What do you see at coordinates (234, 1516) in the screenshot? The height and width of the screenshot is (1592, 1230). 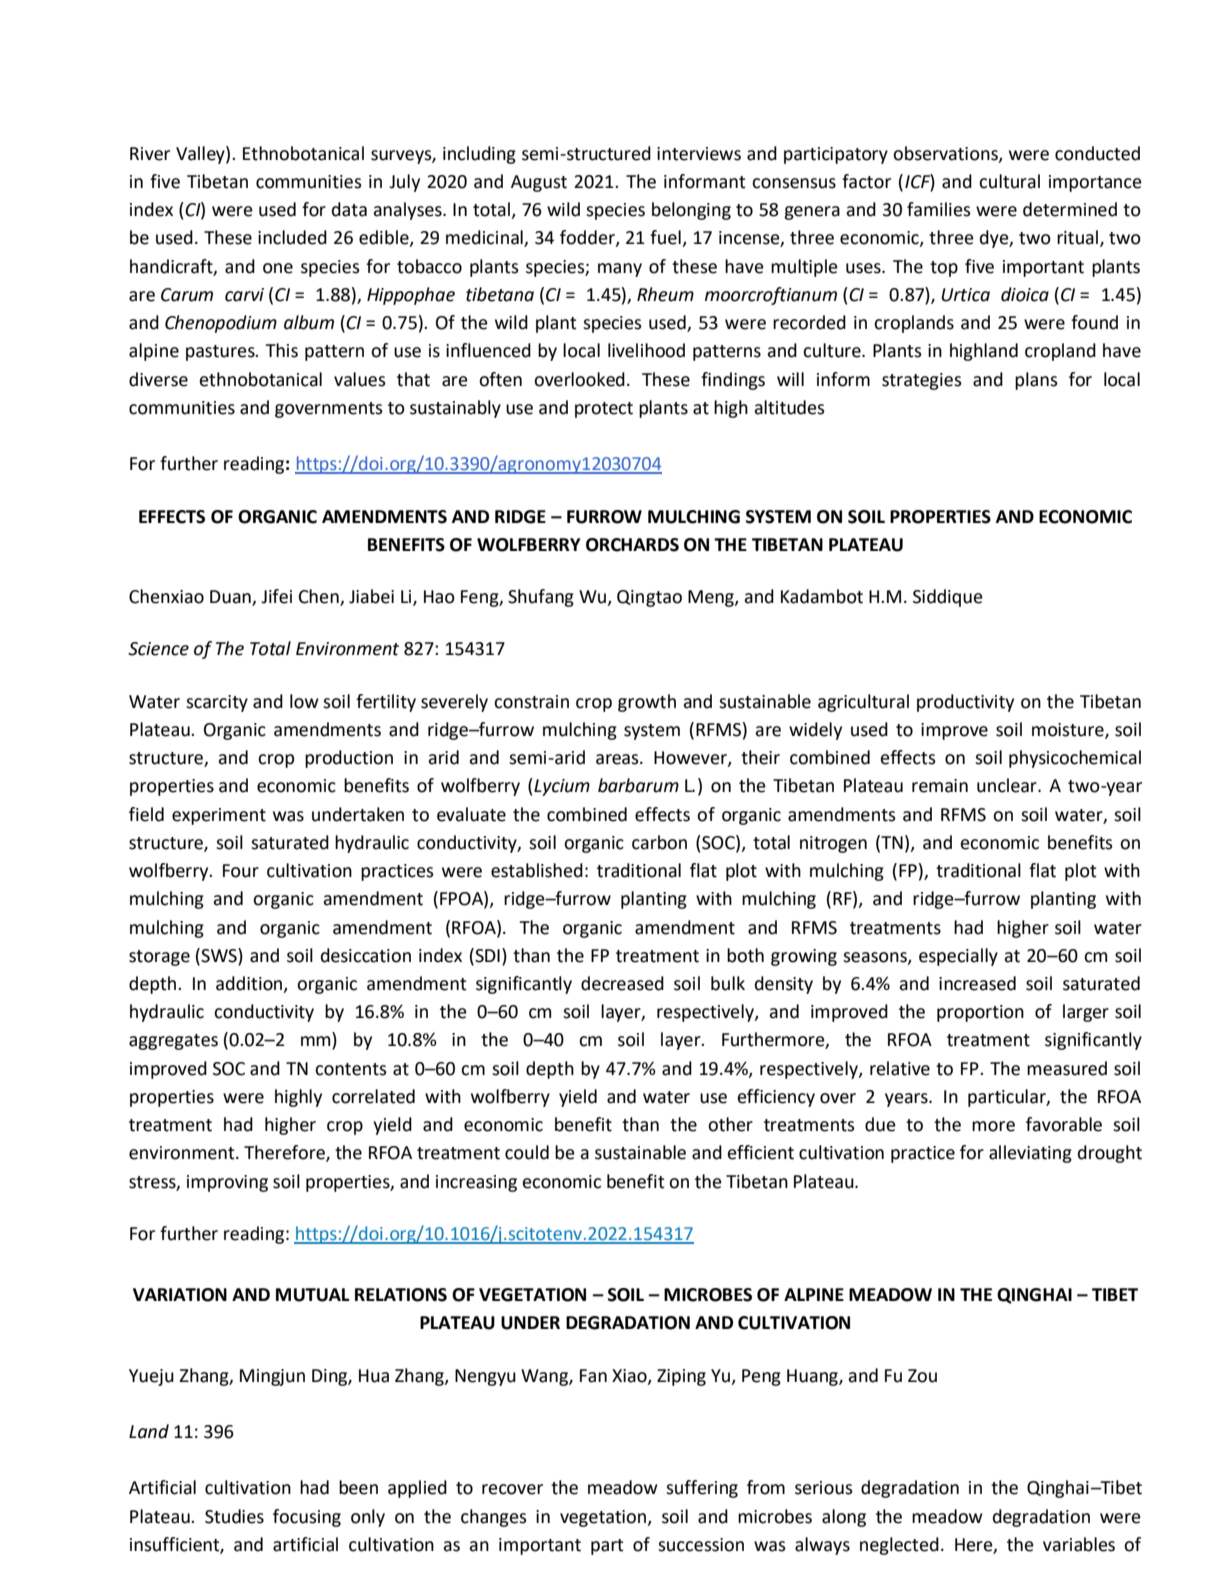 I see `Studies` at bounding box center [234, 1516].
